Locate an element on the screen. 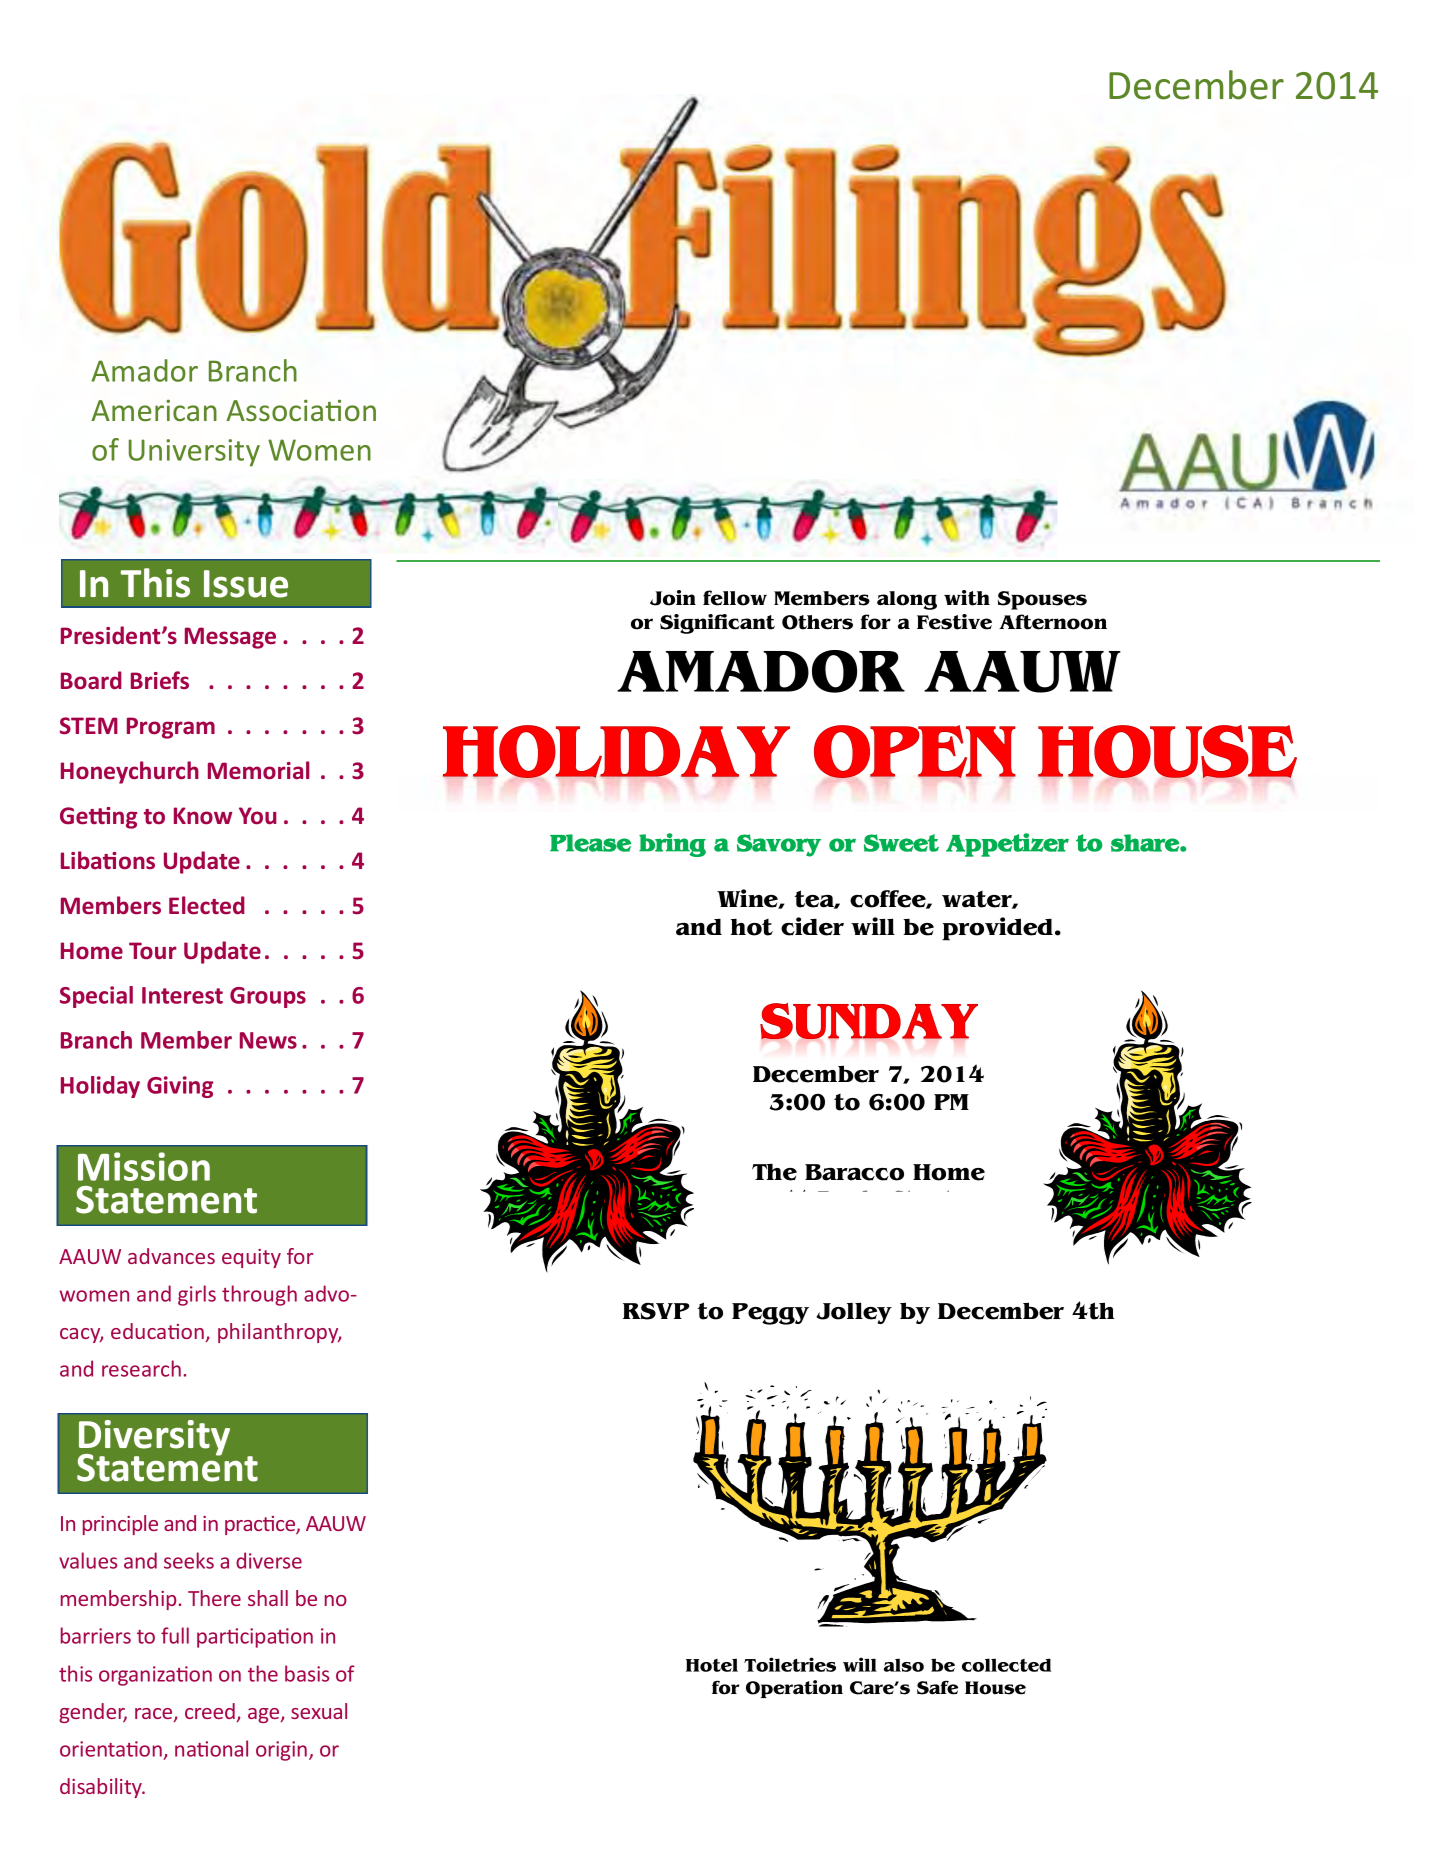  national is located at coordinates (211, 1748).
